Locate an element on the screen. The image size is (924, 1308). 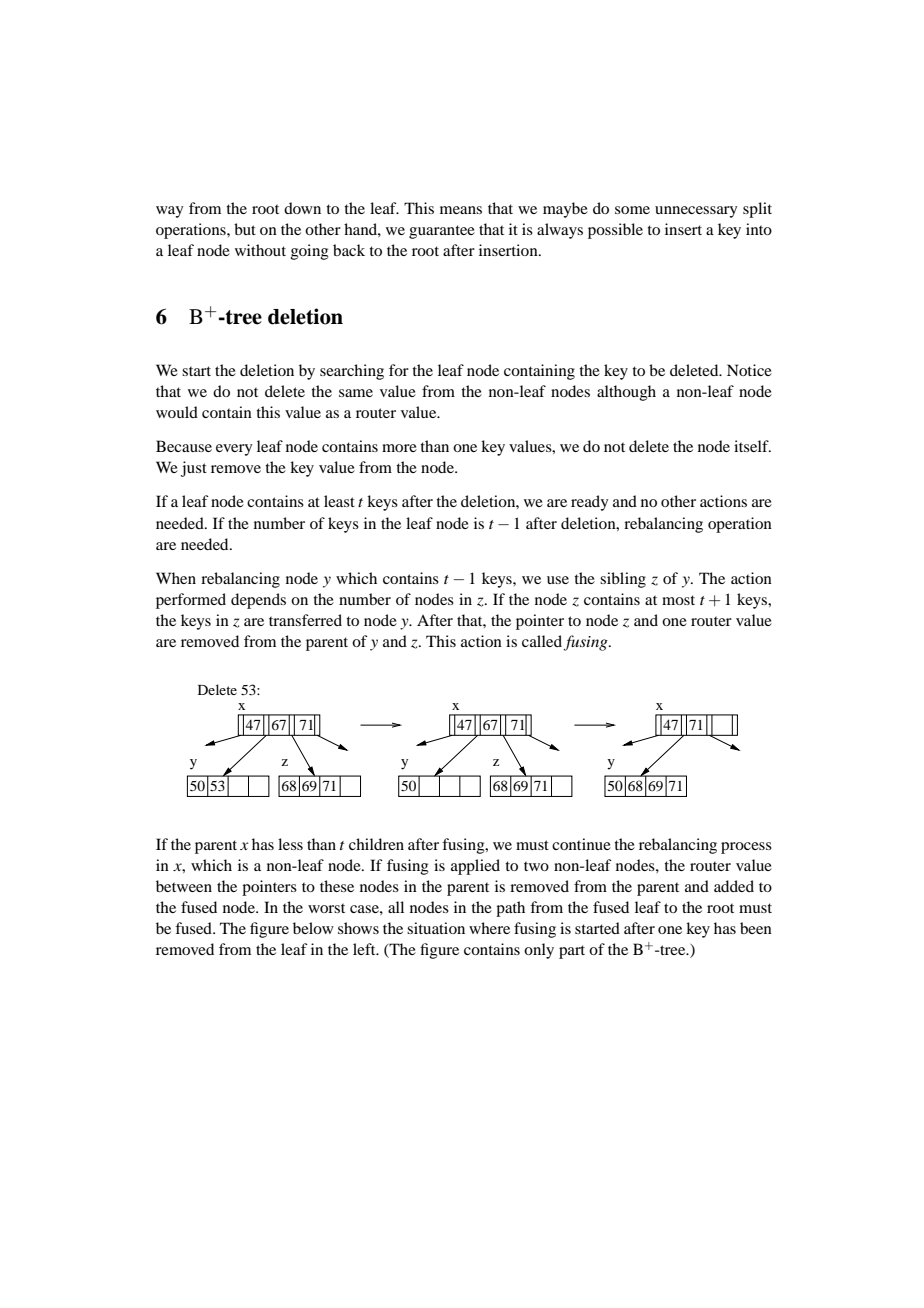
where is located at coordinates (489, 928).
